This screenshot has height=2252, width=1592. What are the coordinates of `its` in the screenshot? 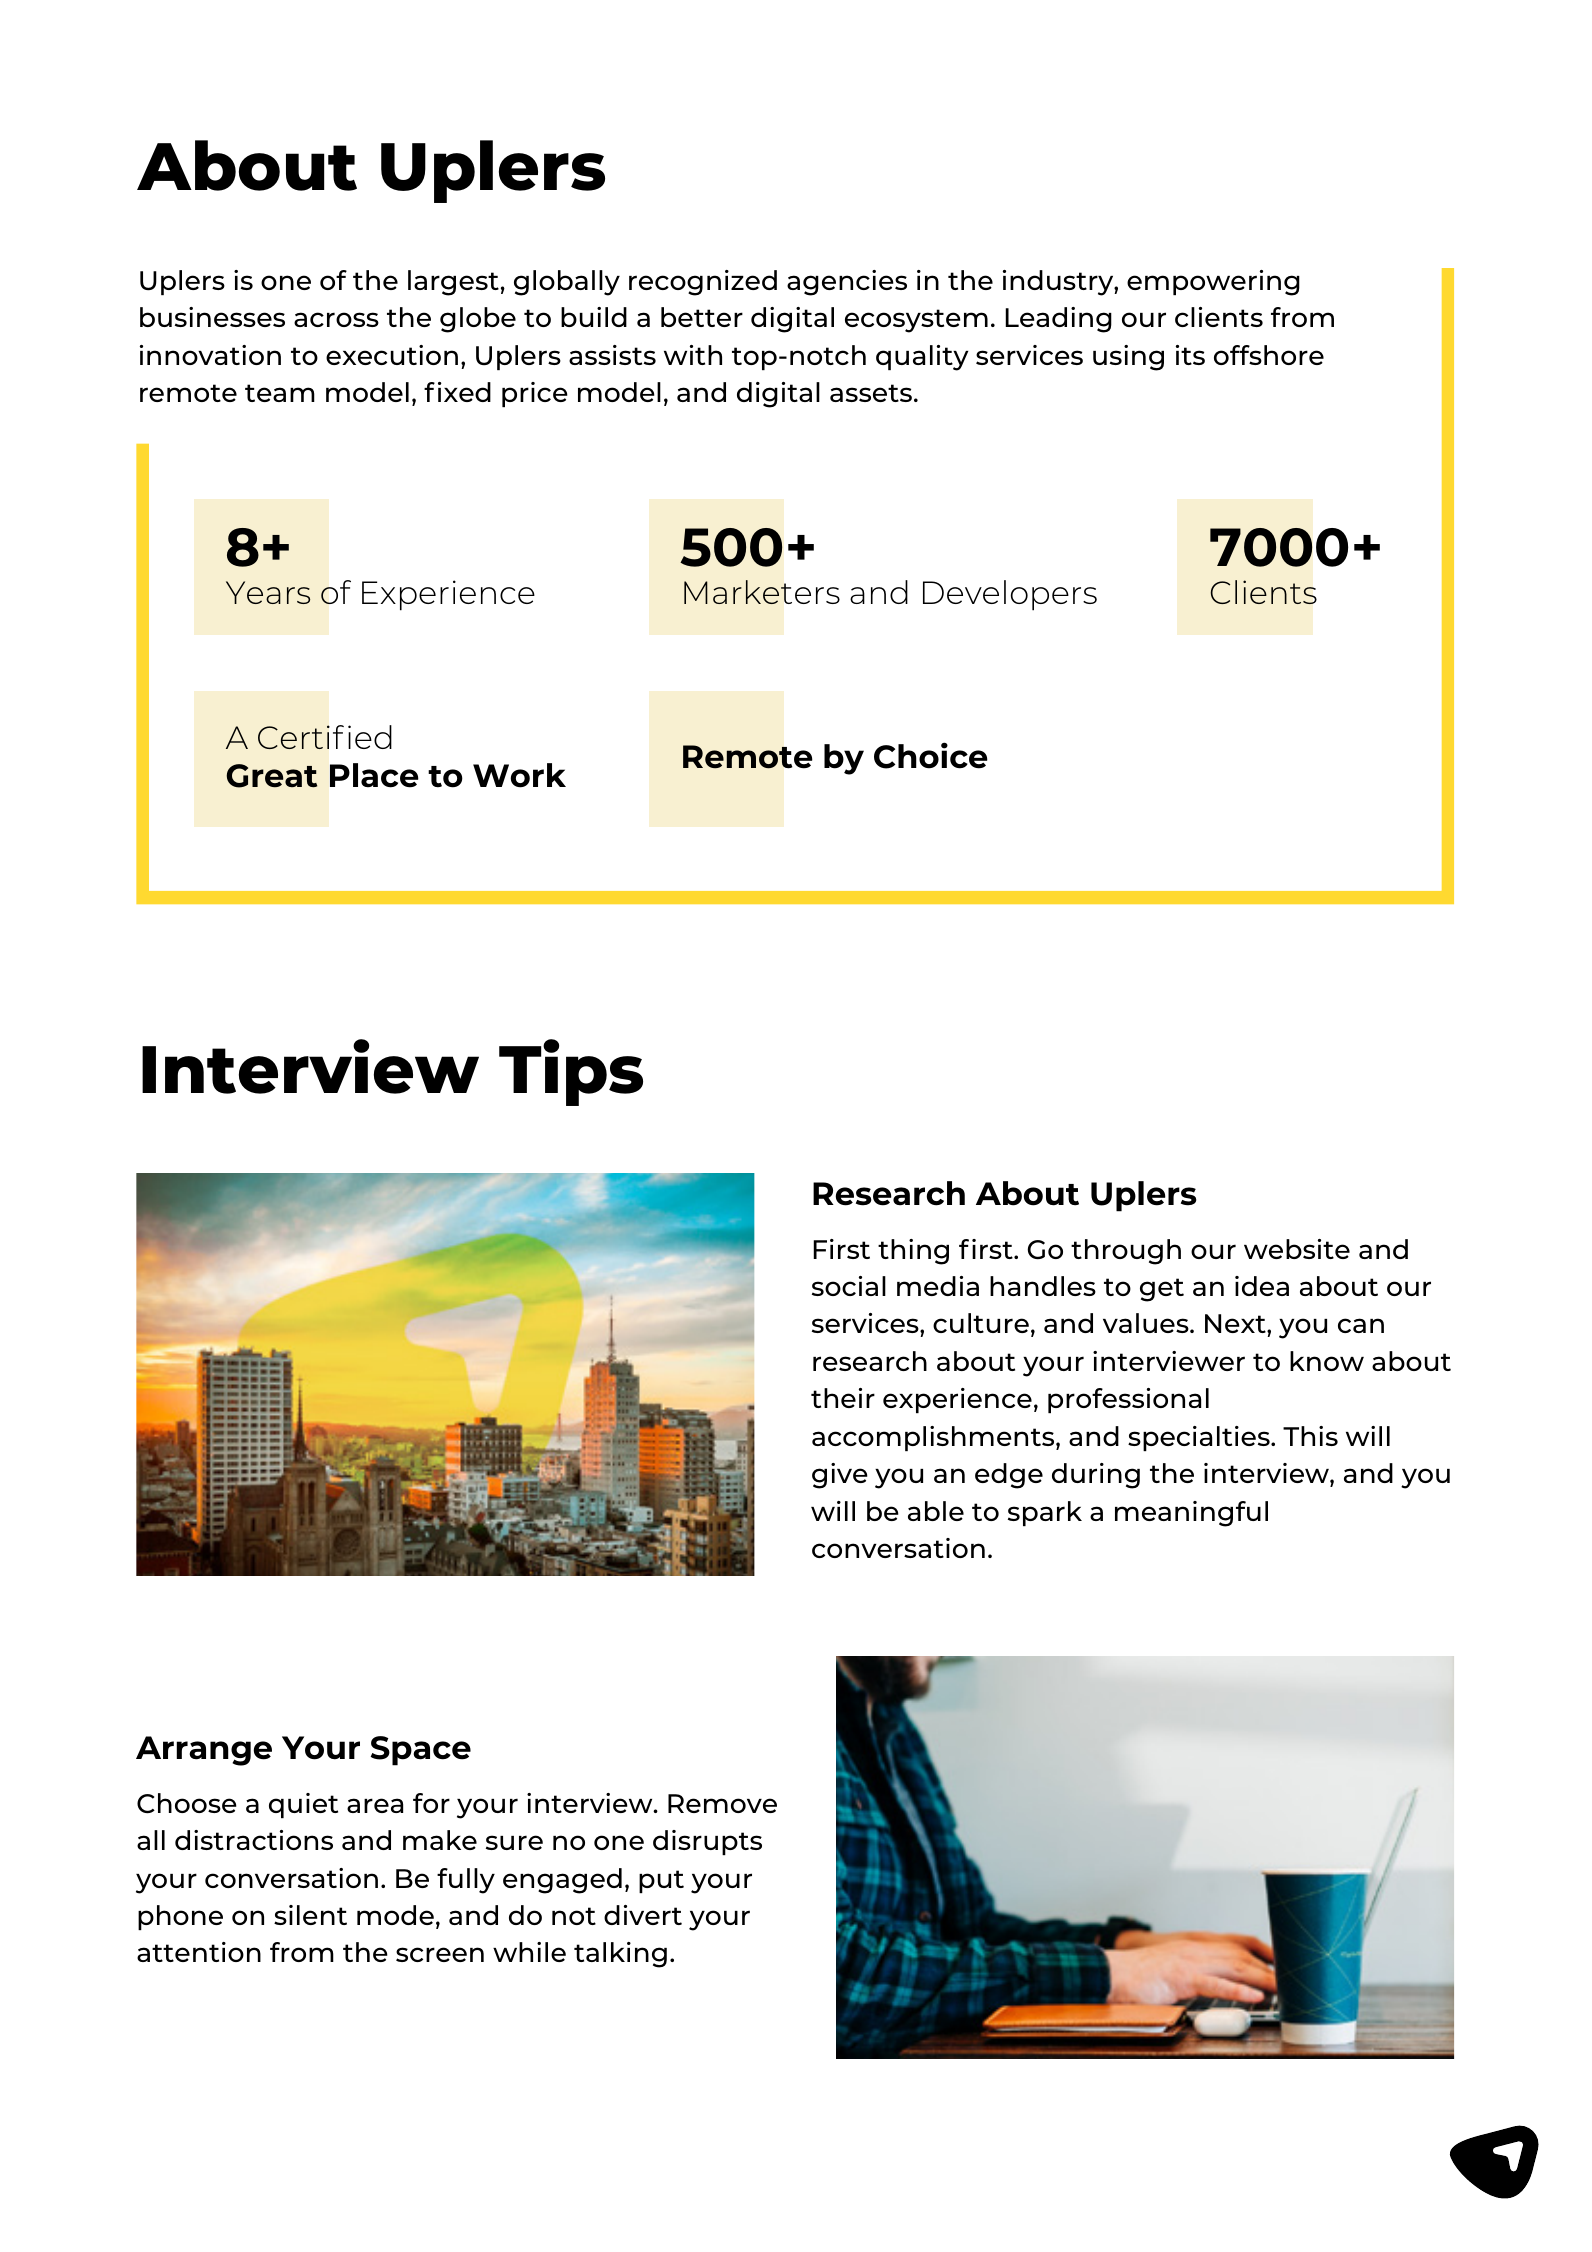 It's located at (1190, 355).
